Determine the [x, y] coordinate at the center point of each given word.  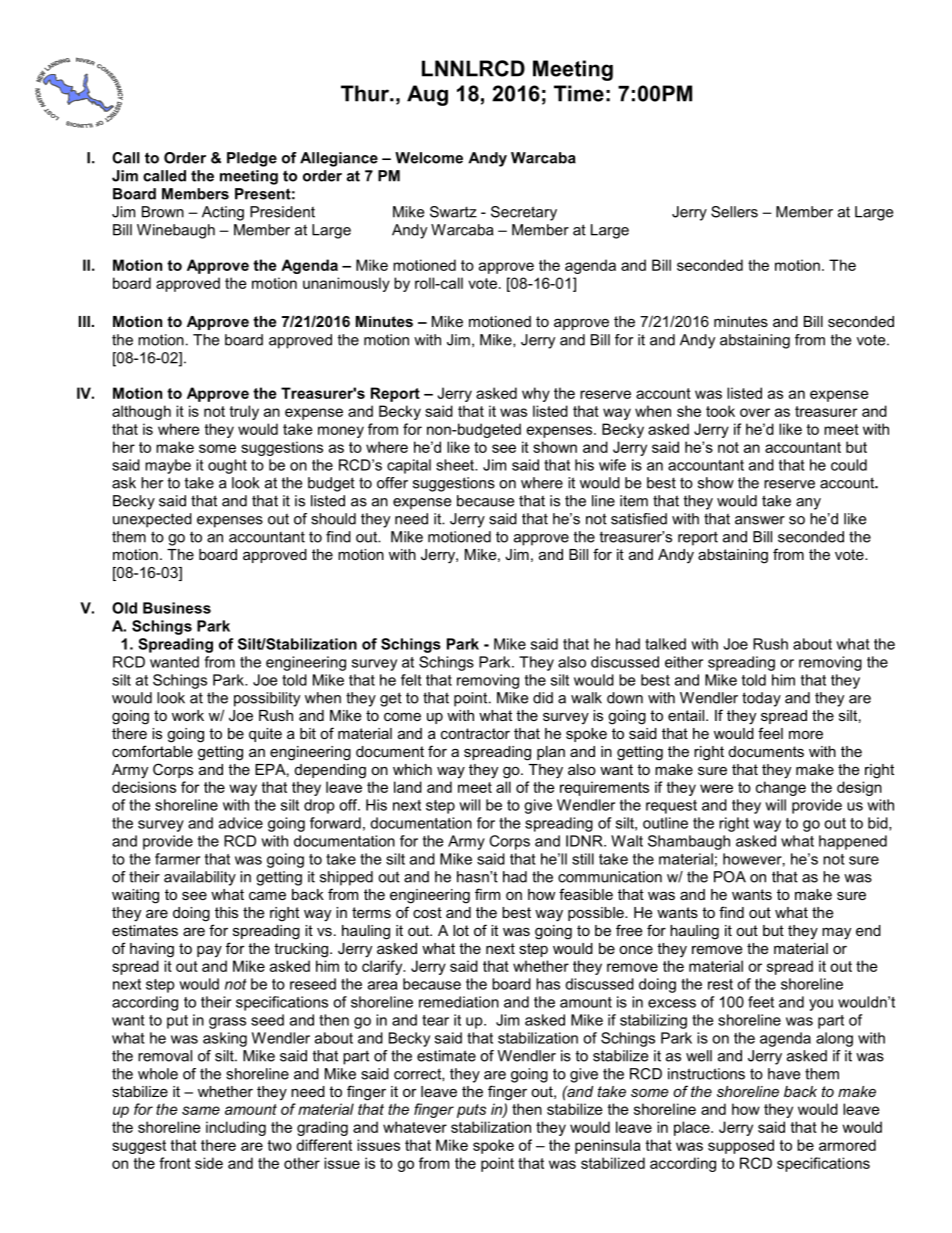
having [152, 950]
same [201, 1110]
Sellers [734, 212]
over [755, 412]
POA [730, 877]
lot [461, 930]
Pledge [252, 159]
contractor [475, 733]
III [84, 321]
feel [770, 733]
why [536, 394]
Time [579, 93]
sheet [456, 465]
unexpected [152, 520]
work [188, 715]
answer [760, 520]
